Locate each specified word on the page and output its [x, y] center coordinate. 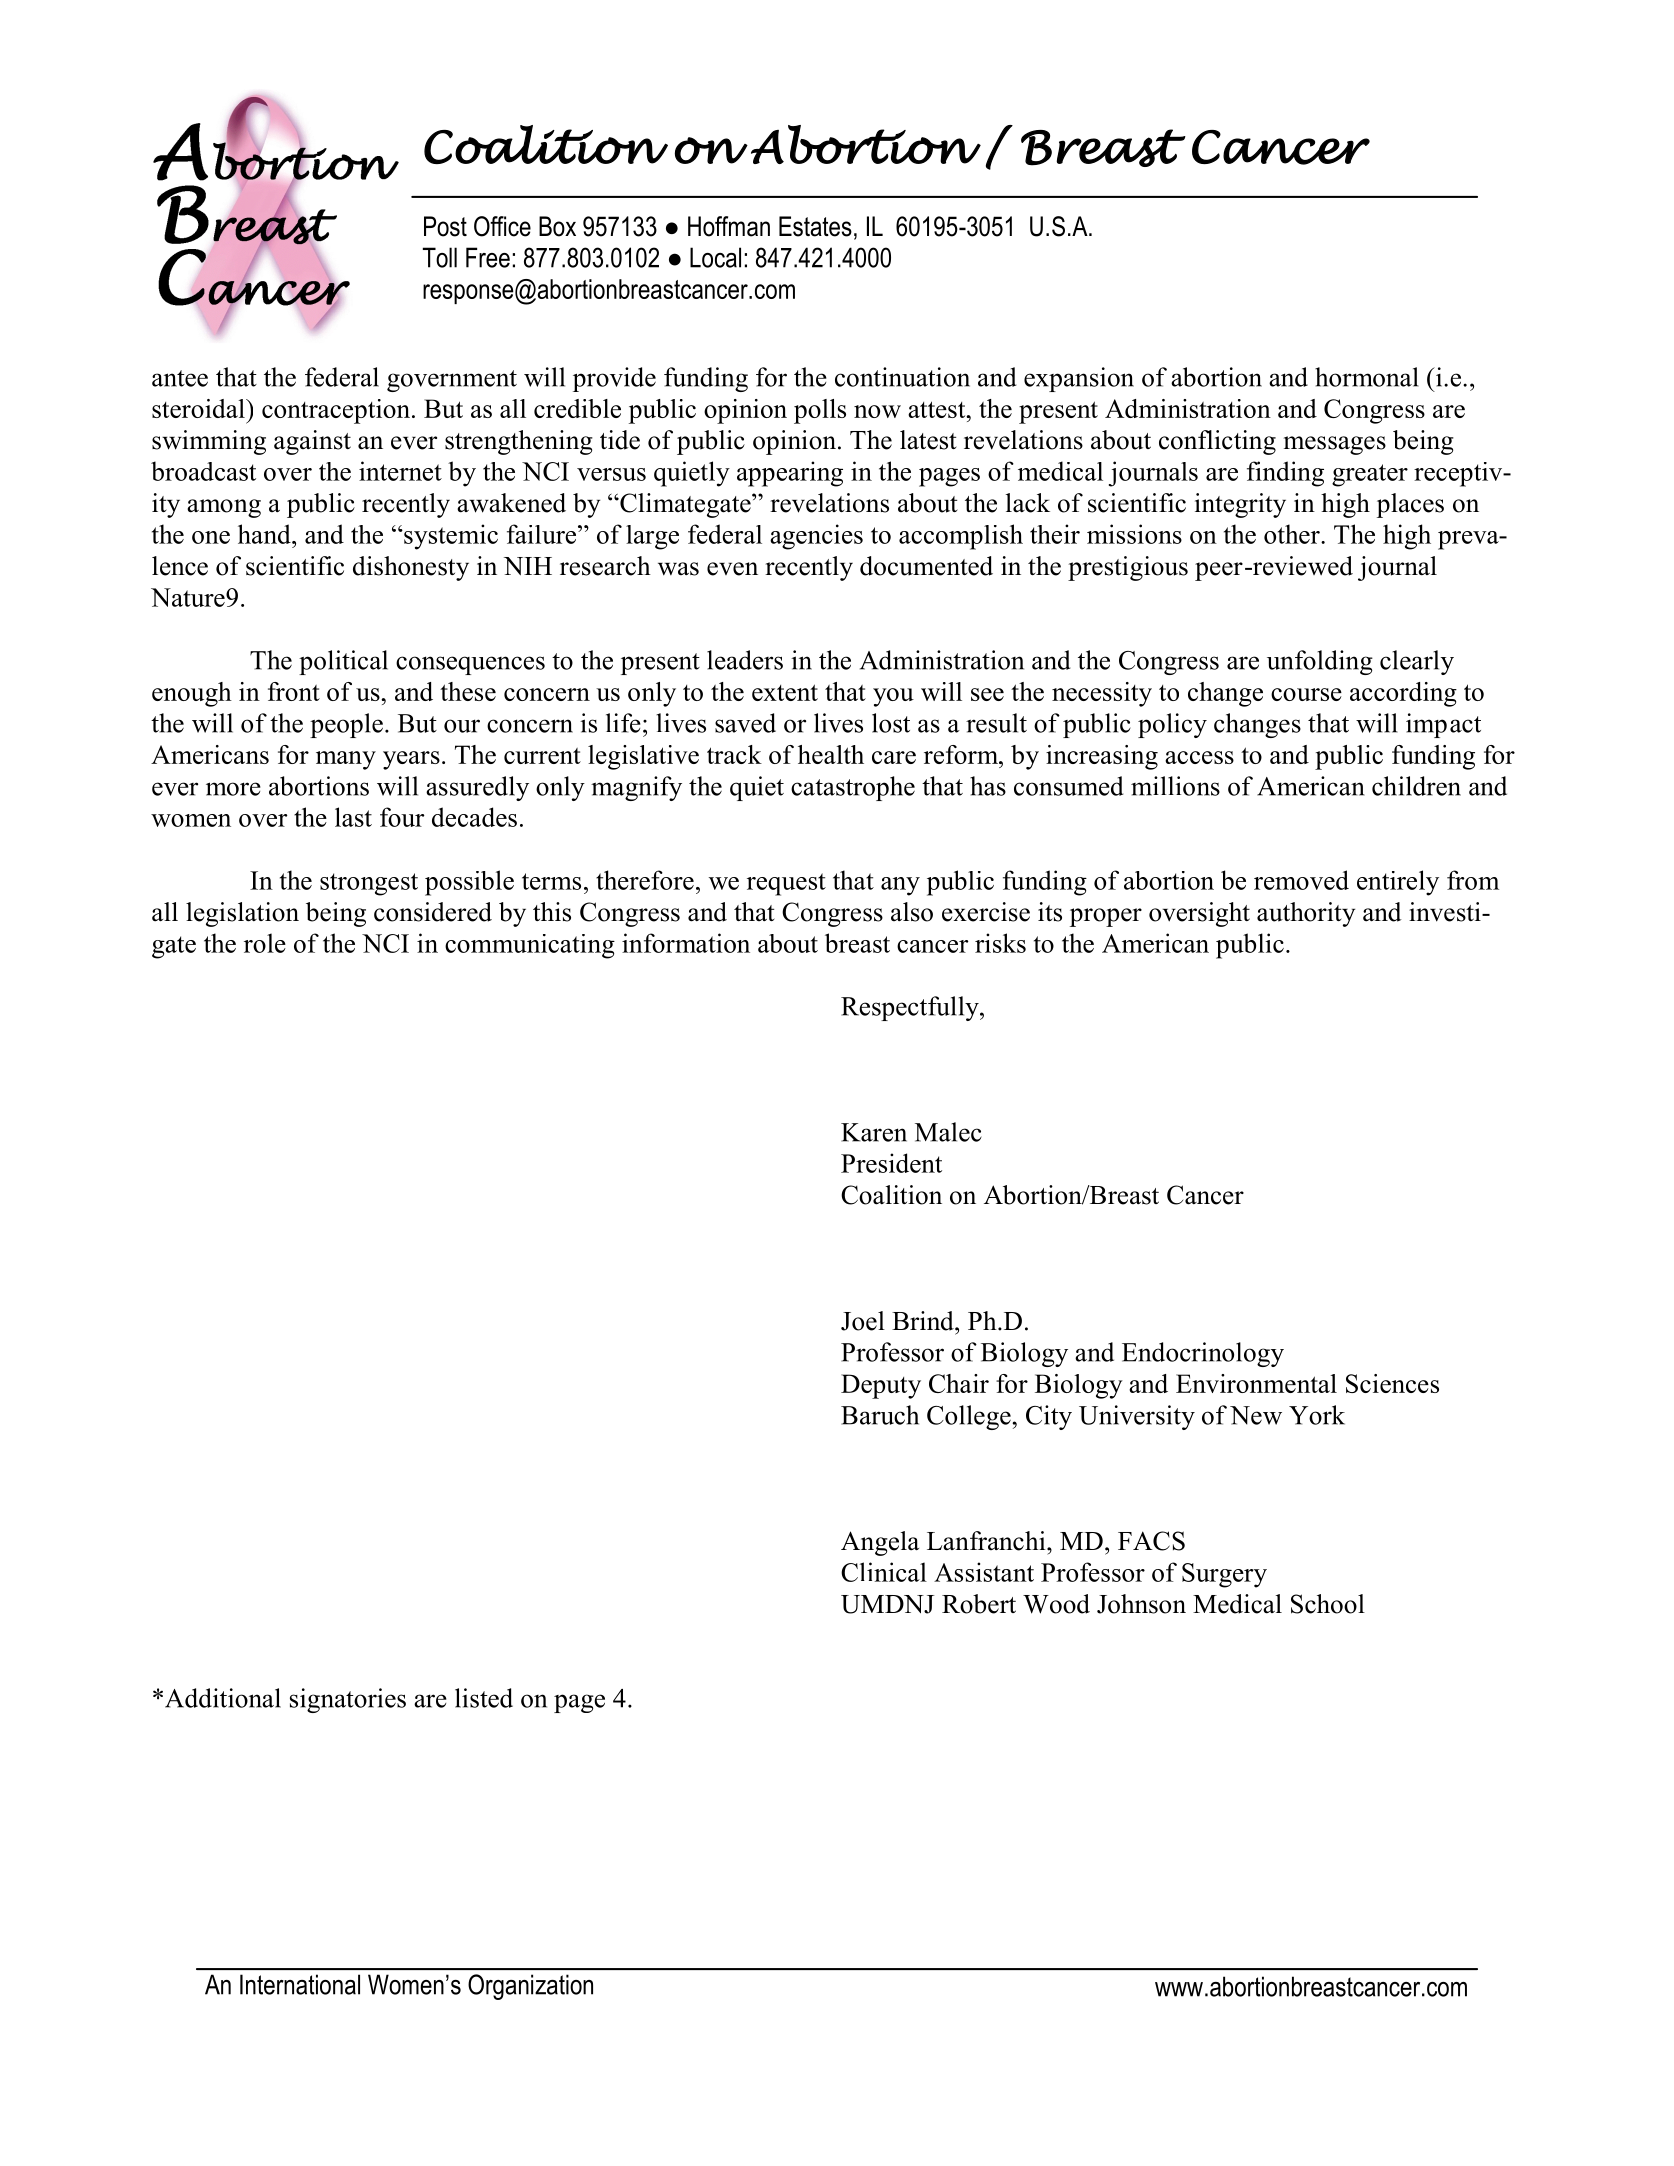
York [1317, 1415]
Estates [815, 226]
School [1328, 1604]
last [353, 817]
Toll [440, 257]
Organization [530, 1987]
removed [1301, 880]
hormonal [1367, 377]
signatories [348, 1700]
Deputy [881, 1386]
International [300, 1984]
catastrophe [853, 788]
